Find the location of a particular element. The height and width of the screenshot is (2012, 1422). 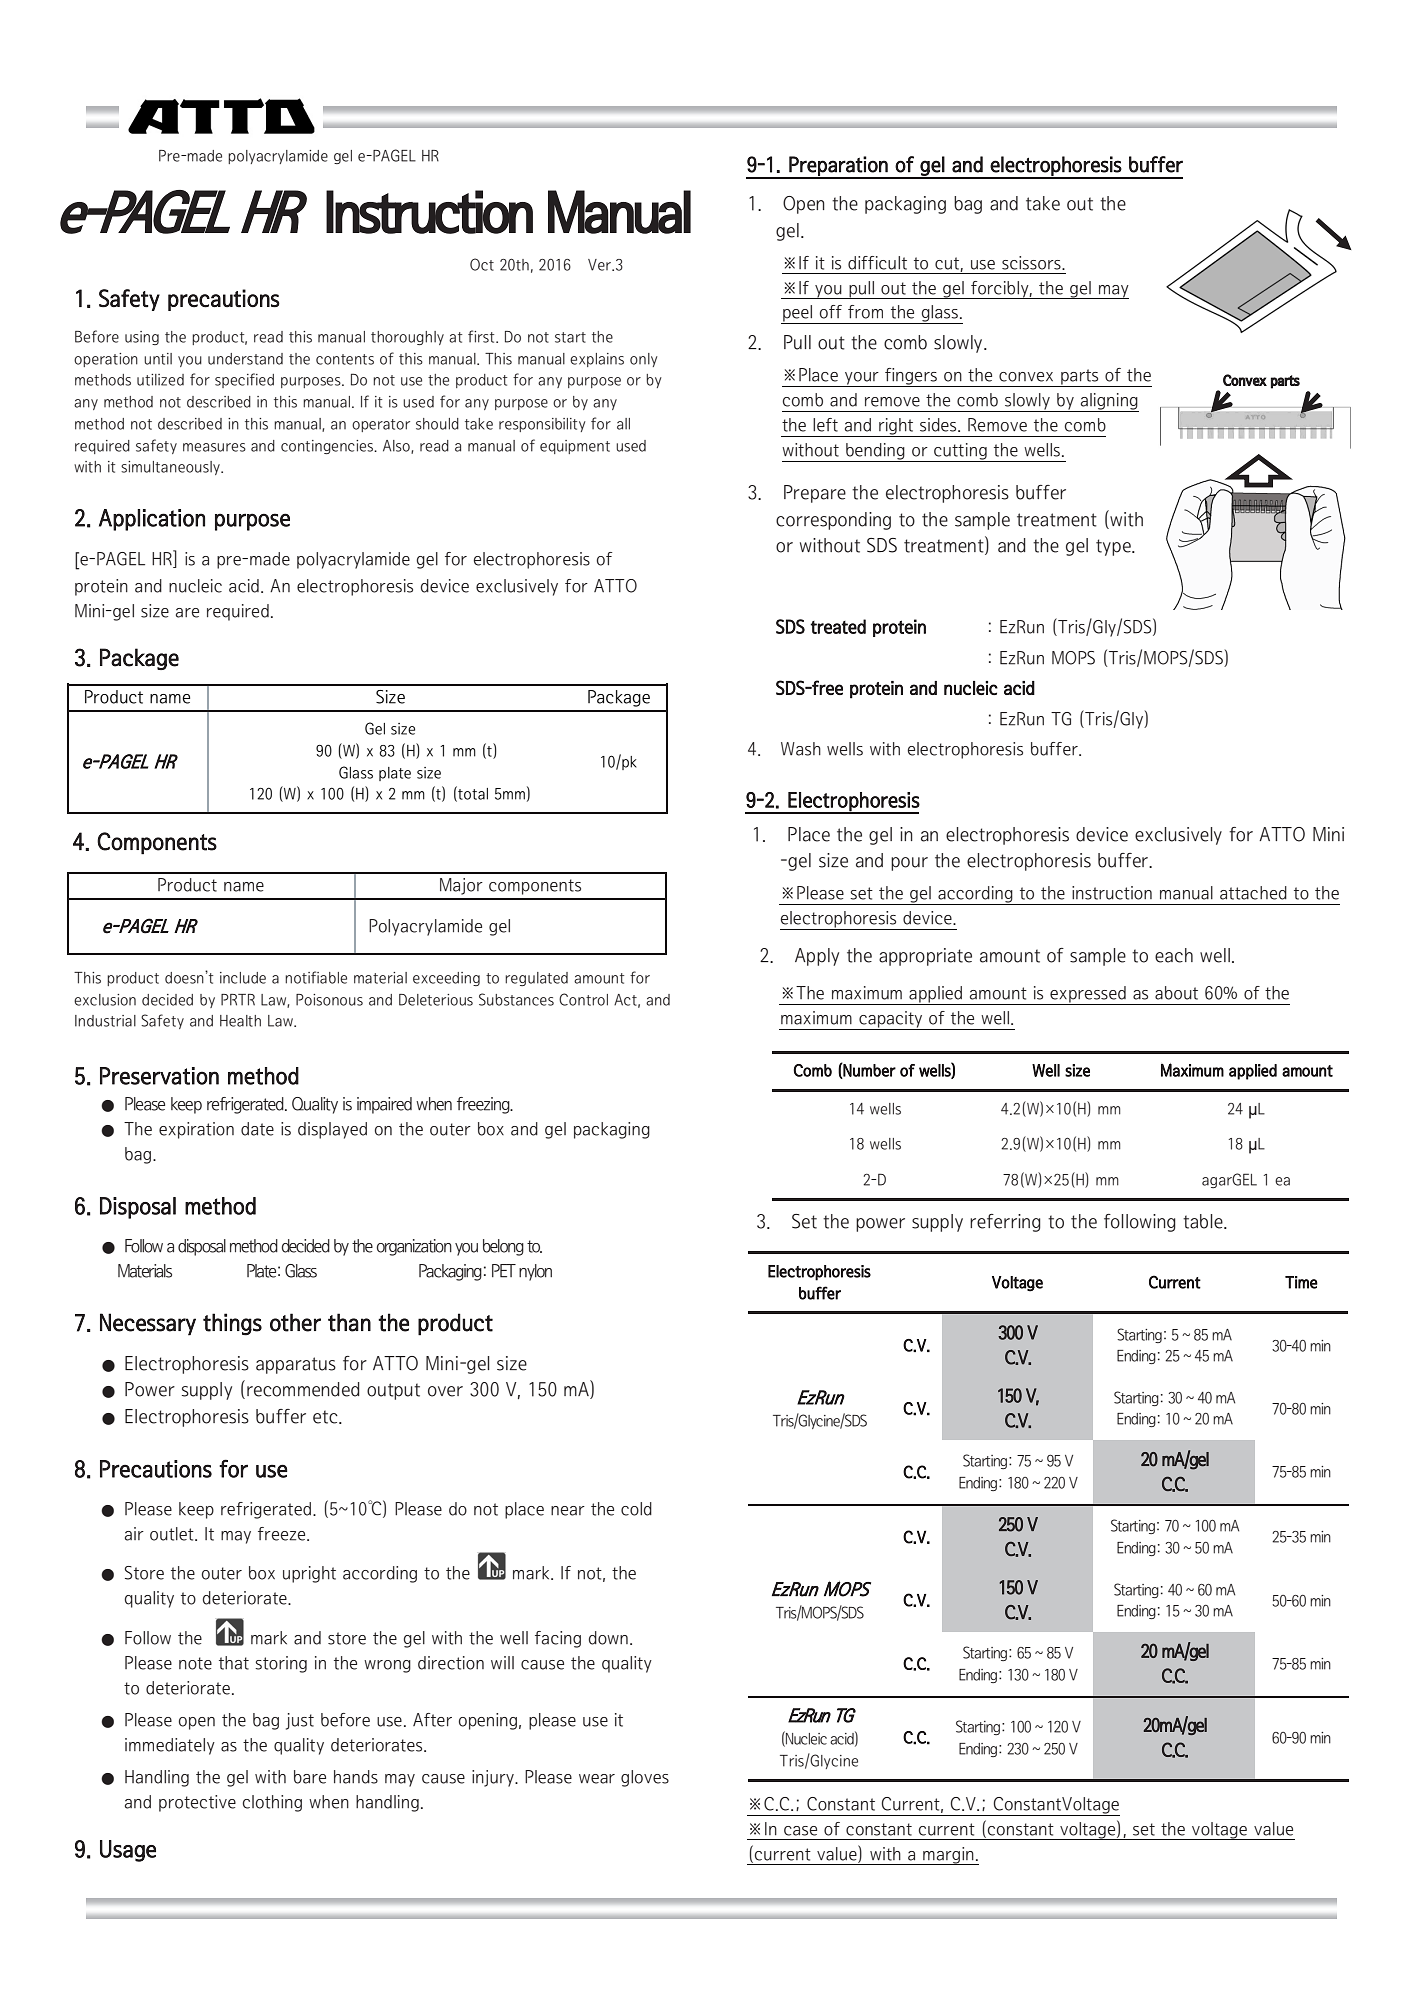

clothing is located at coordinates (272, 1803).
